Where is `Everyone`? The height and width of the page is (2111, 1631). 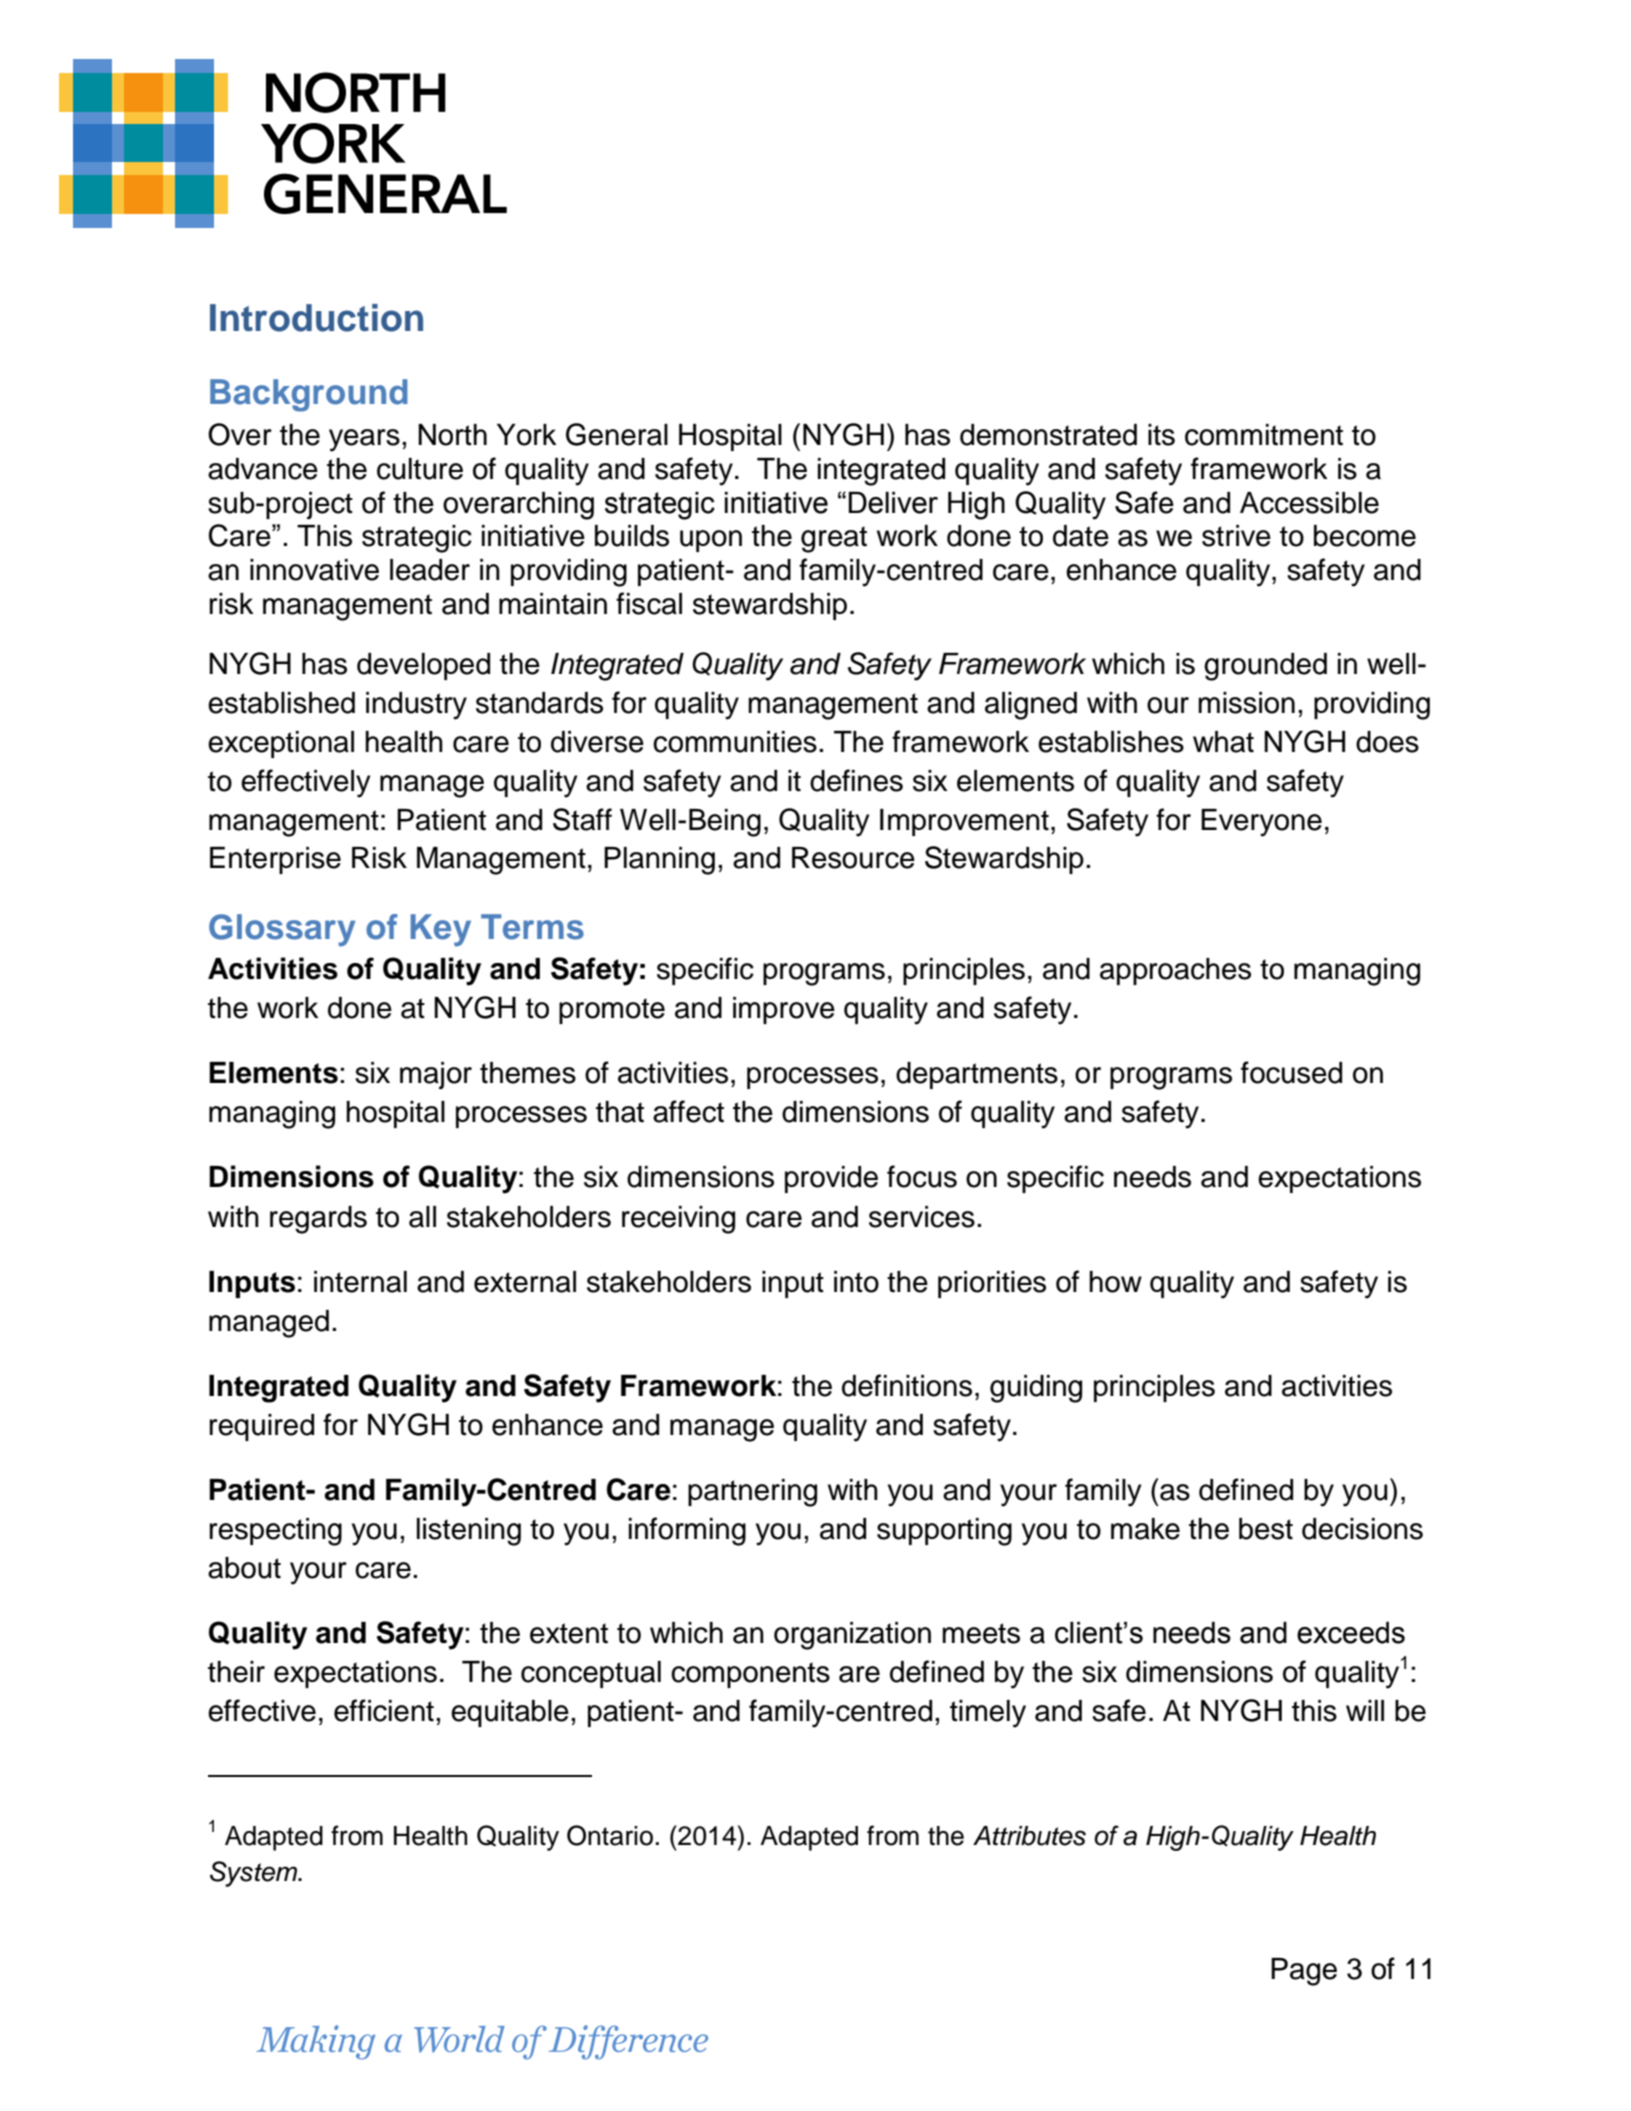 Everyone is located at coordinates (1261, 823).
